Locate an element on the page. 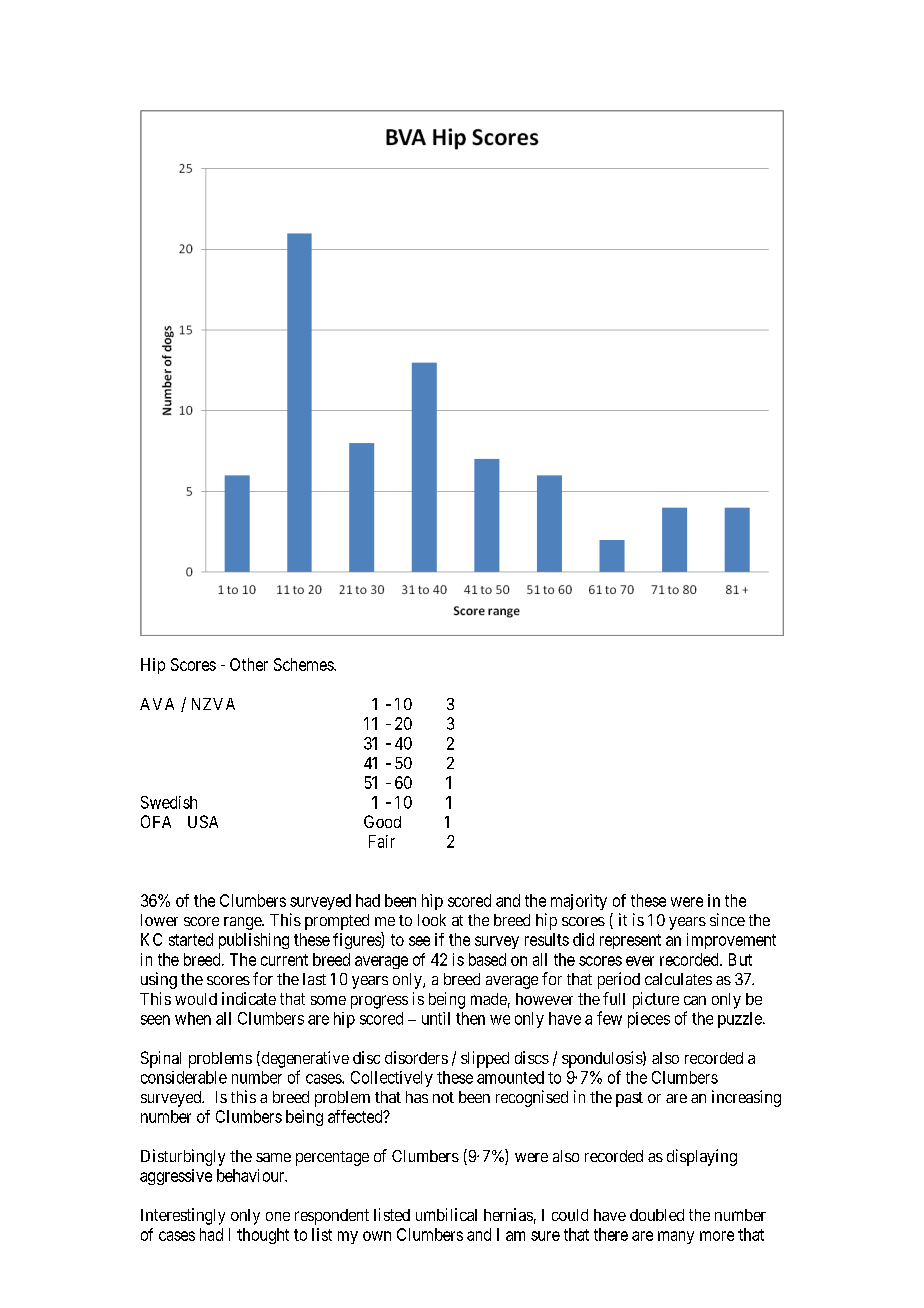 The height and width of the page is (1308, 924). Swedish is located at coordinates (169, 802).
